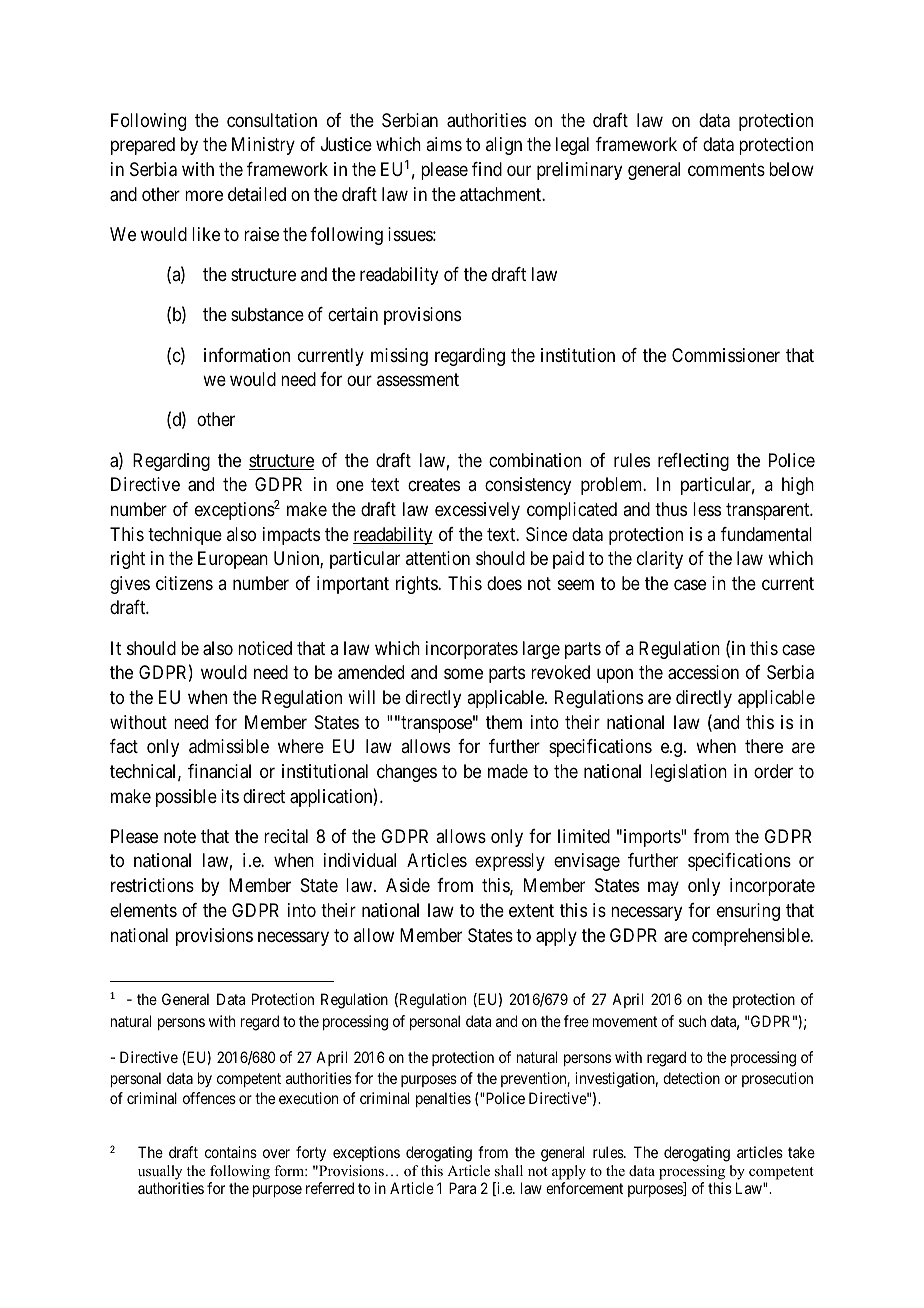 The height and width of the screenshot is (1308, 924). Describe the element at coordinates (267, 314) in the screenshot. I see `substance` at that location.
